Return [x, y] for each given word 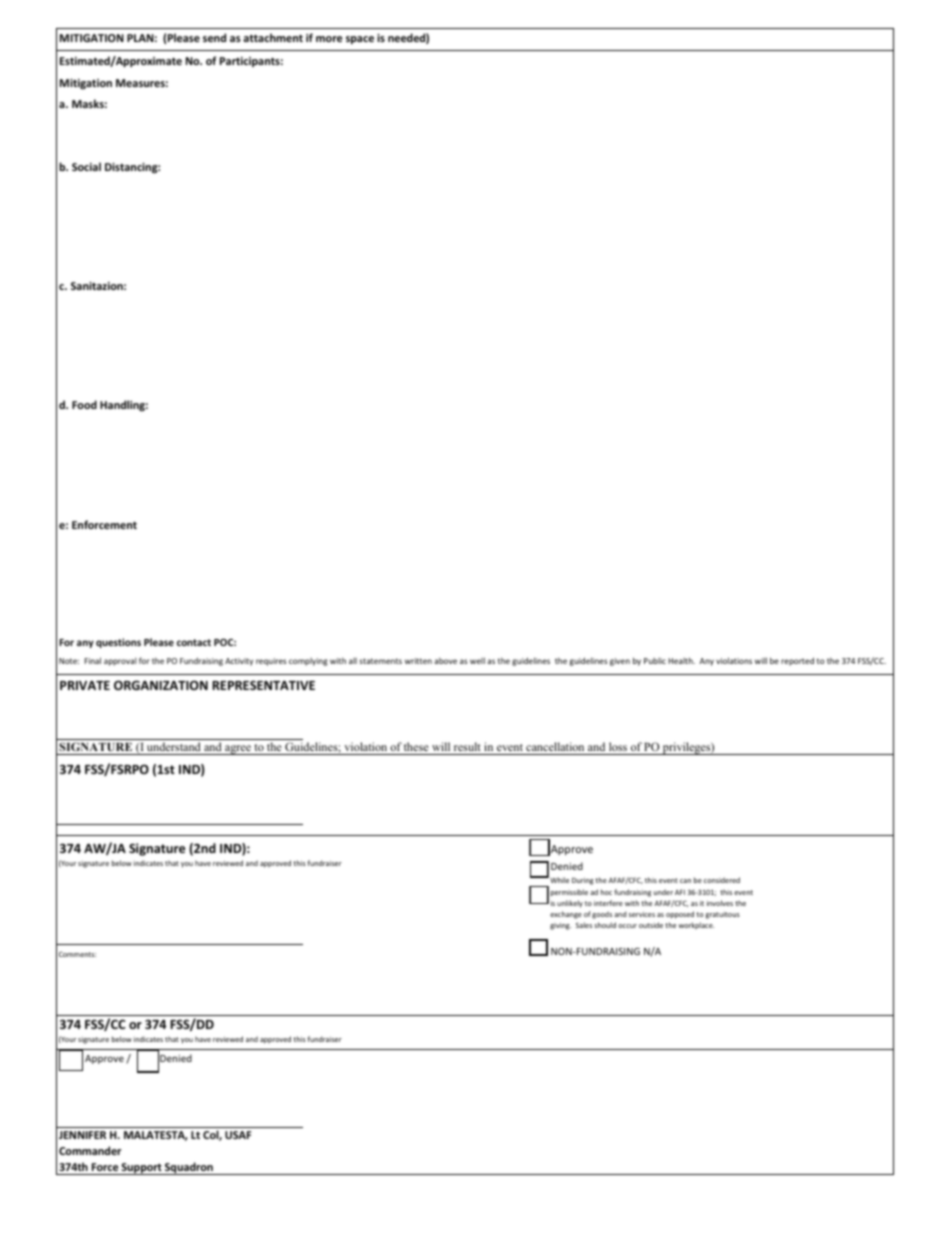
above [445, 661]
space [360, 40]
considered [722, 880]
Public [655, 661]
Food [84, 404]
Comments [77, 954]
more [329, 39]
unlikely [570, 904]
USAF [238, 1135]
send [214, 37]
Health [681, 660]
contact [194, 642]
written [418, 661]
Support [142, 1169]
